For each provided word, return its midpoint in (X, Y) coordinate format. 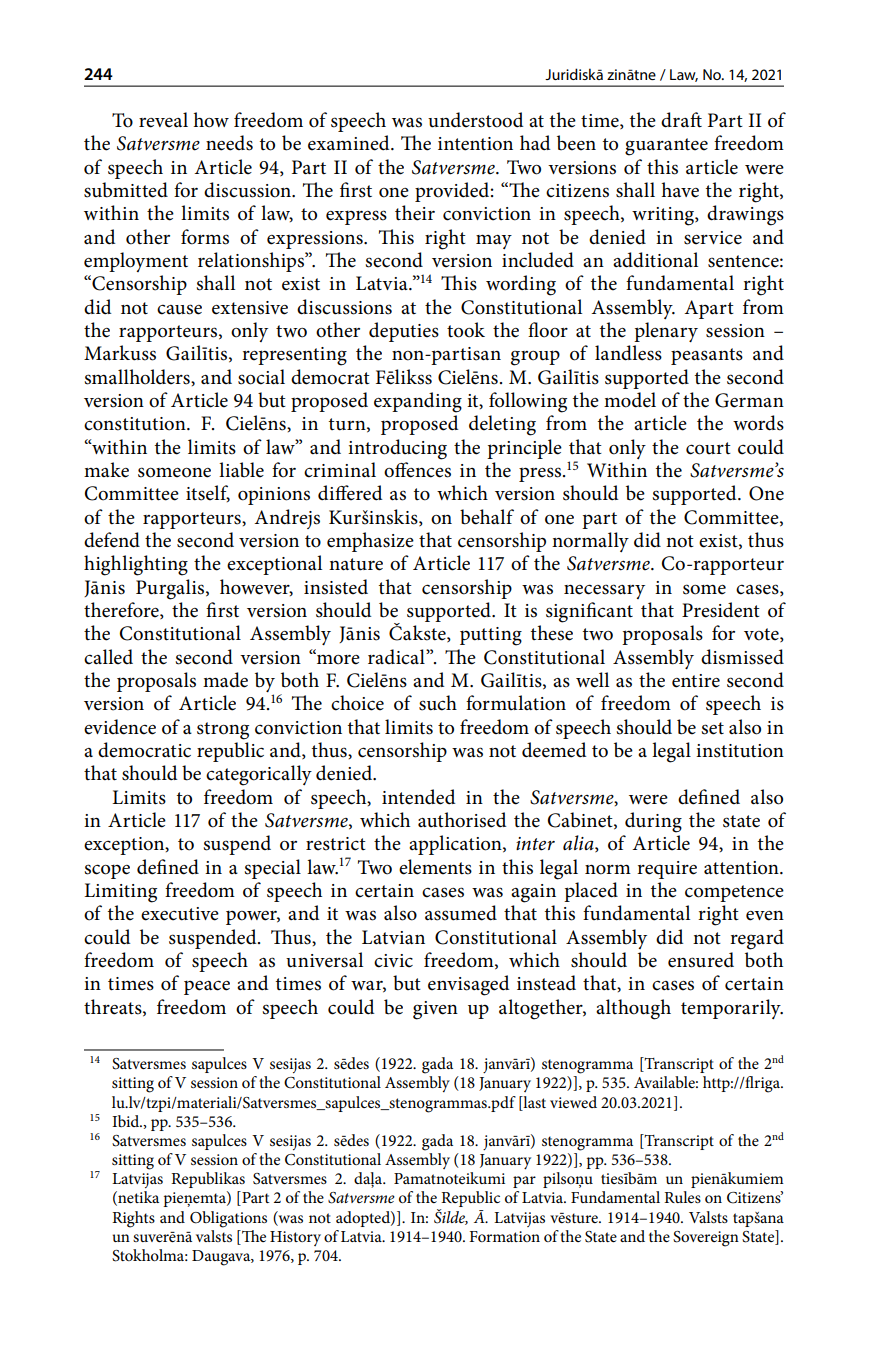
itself (208, 493)
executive (180, 914)
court (708, 448)
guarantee (666, 147)
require (667, 870)
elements (435, 867)
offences (417, 470)
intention (475, 144)
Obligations (228, 1219)
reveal (163, 120)
